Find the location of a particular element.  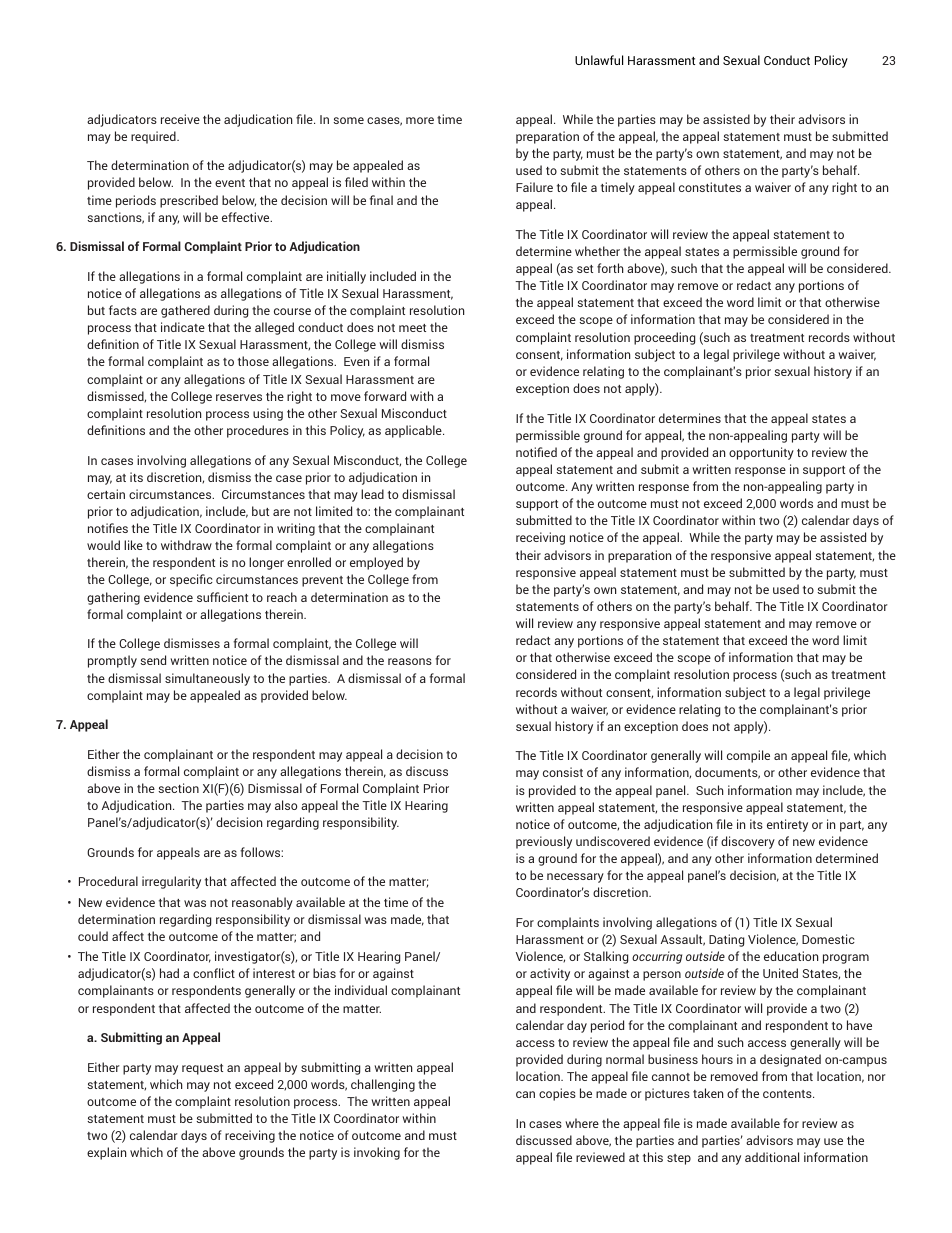

more is located at coordinates (420, 120).
